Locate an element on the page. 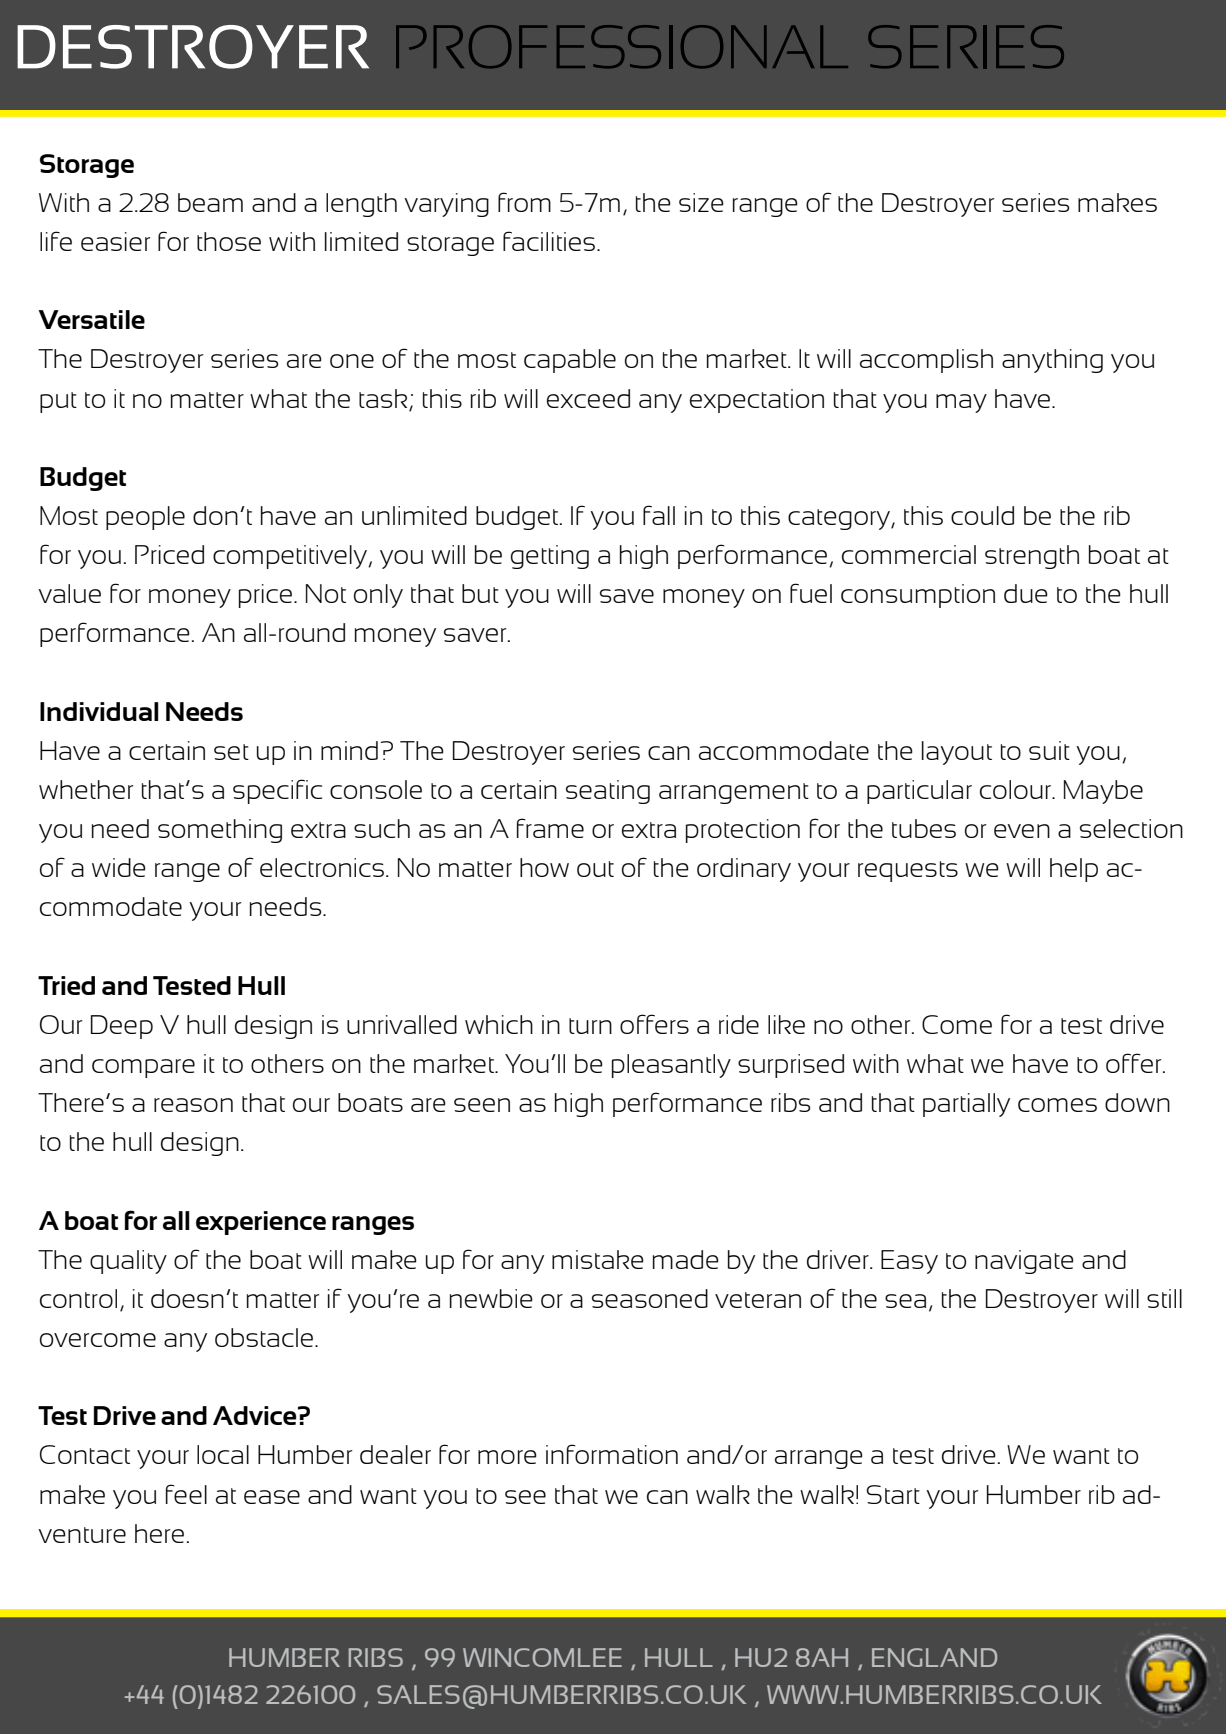 The image size is (1226, 1734). even is located at coordinates (1022, 831).
